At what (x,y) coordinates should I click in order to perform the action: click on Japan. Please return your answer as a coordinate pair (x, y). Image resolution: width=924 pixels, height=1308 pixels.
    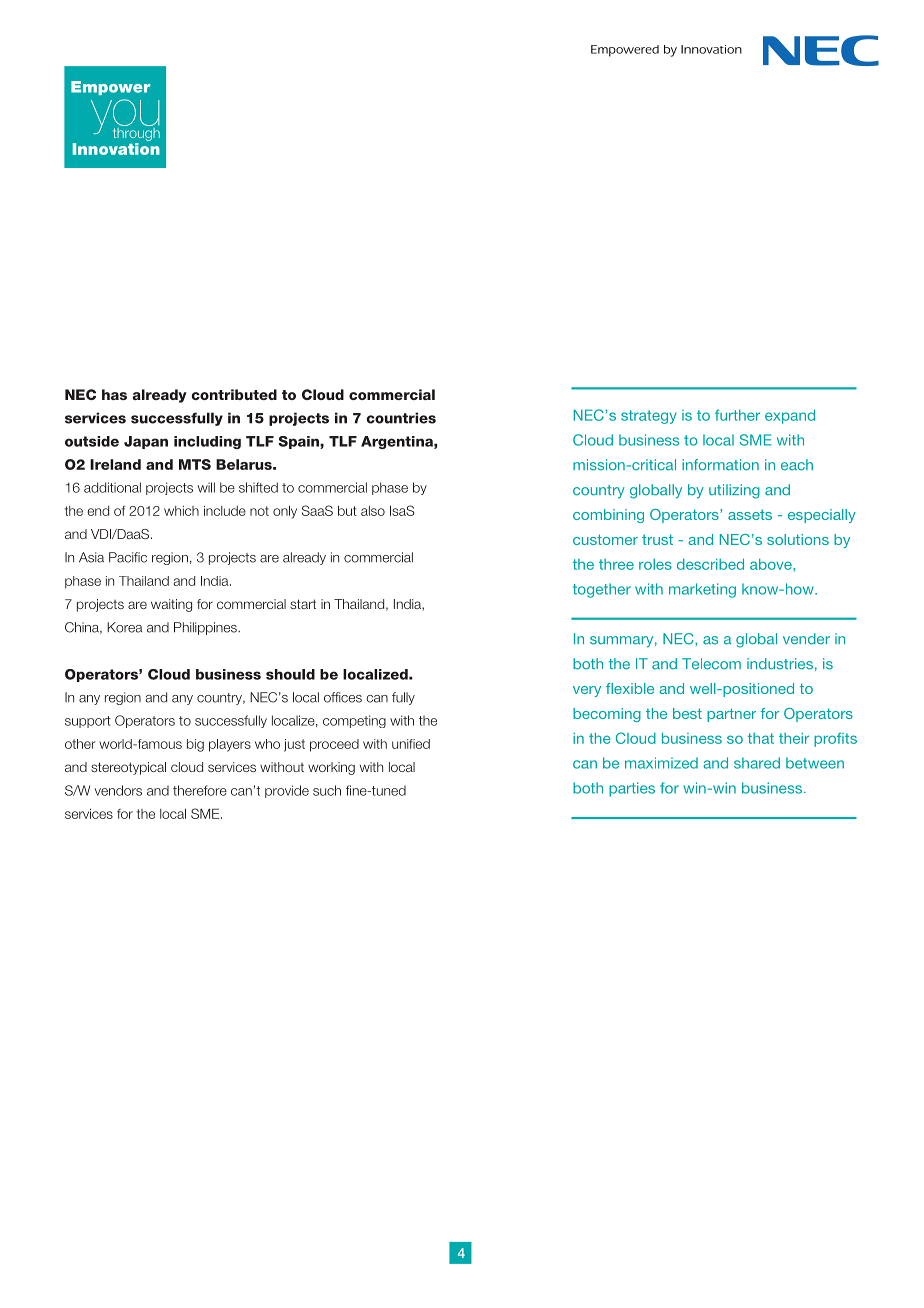
    Looking at the image, I should click on (146, 442).
